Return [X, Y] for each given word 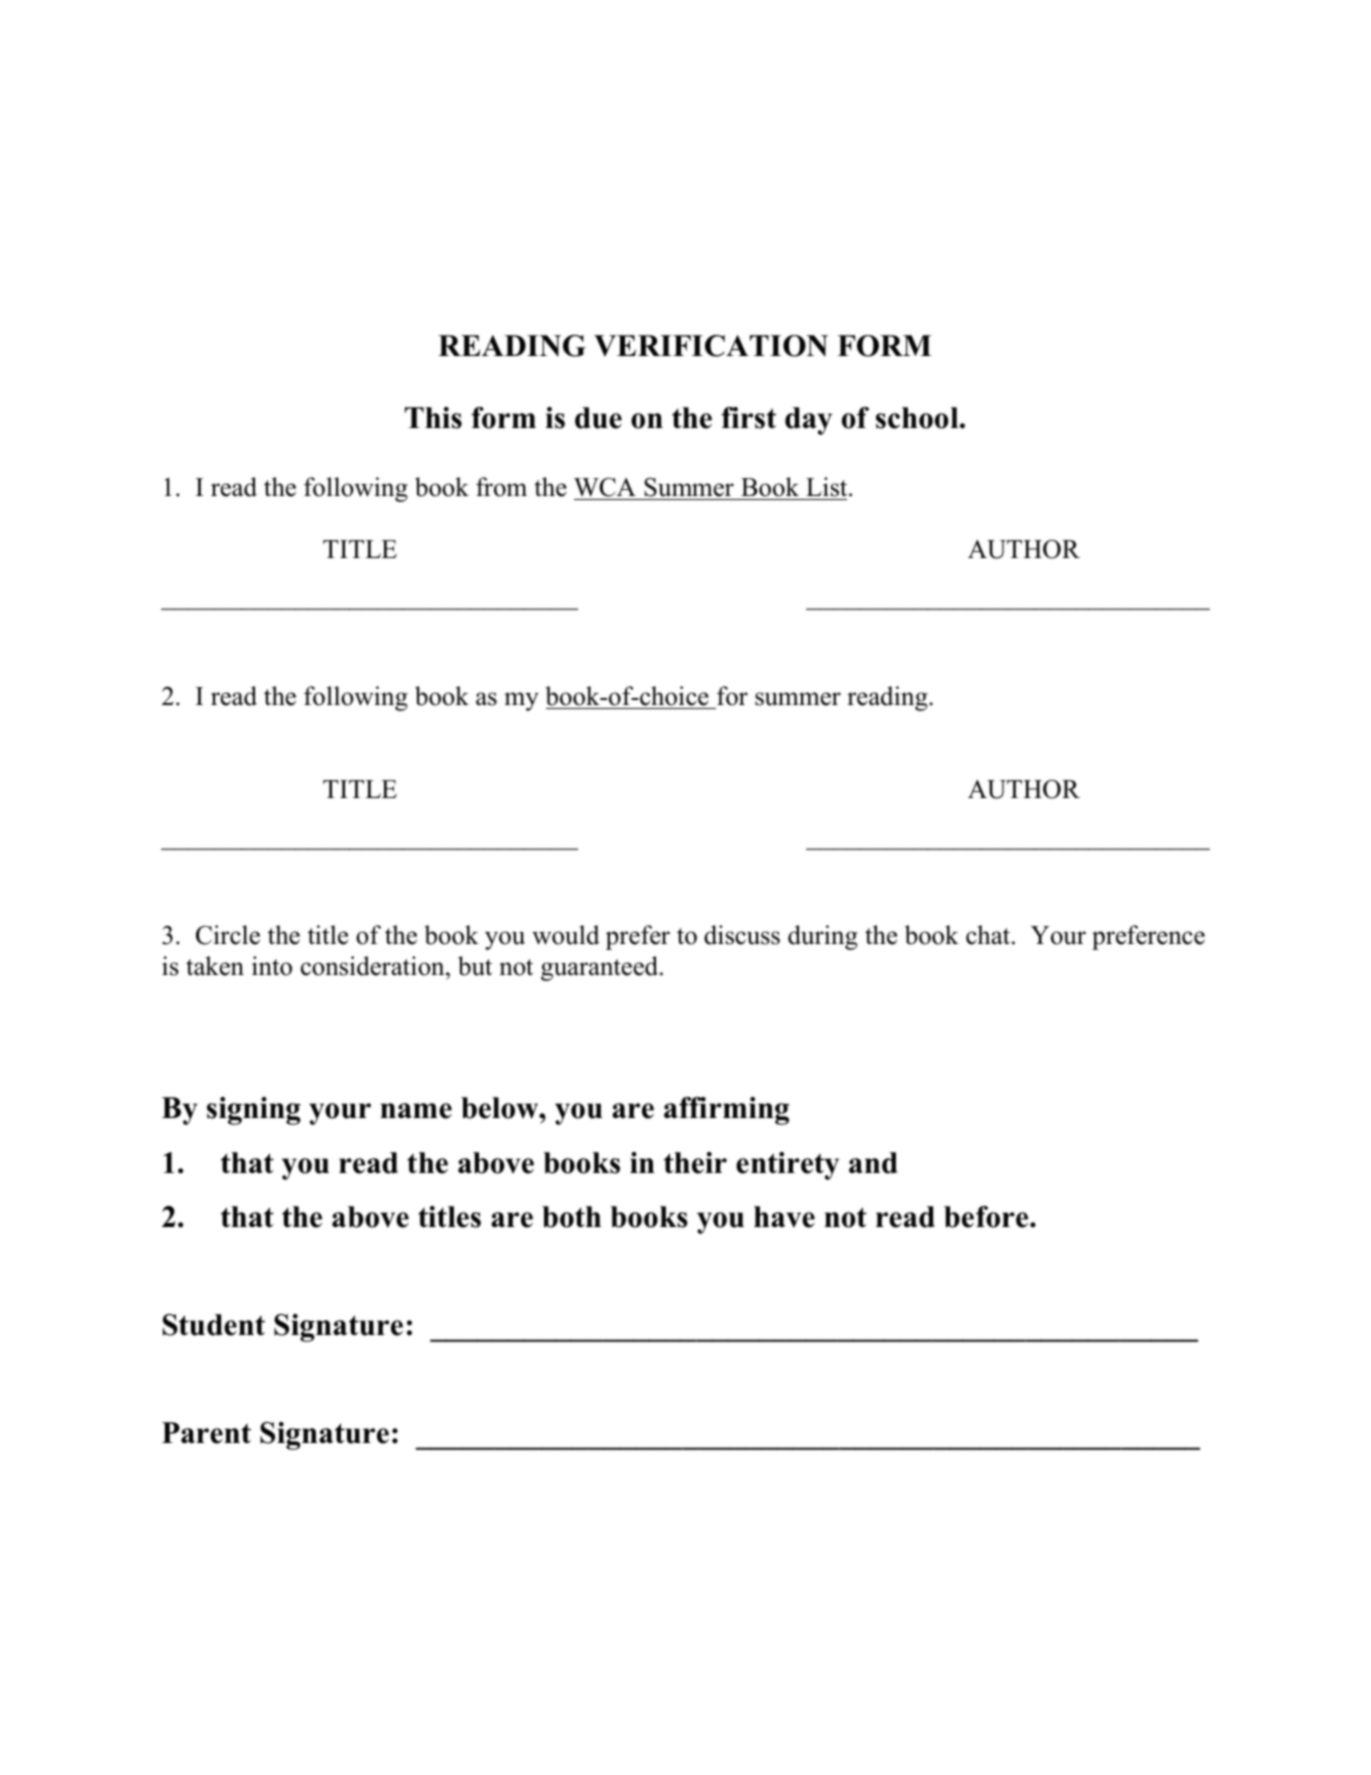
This [433, 418]
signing [254, 1111]
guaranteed [601, 968]
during [823, 937]
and [873, 1163]
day [808, 421]
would [566, 935]
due [598, 418]
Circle [228, 935]
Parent [206, 1433]
